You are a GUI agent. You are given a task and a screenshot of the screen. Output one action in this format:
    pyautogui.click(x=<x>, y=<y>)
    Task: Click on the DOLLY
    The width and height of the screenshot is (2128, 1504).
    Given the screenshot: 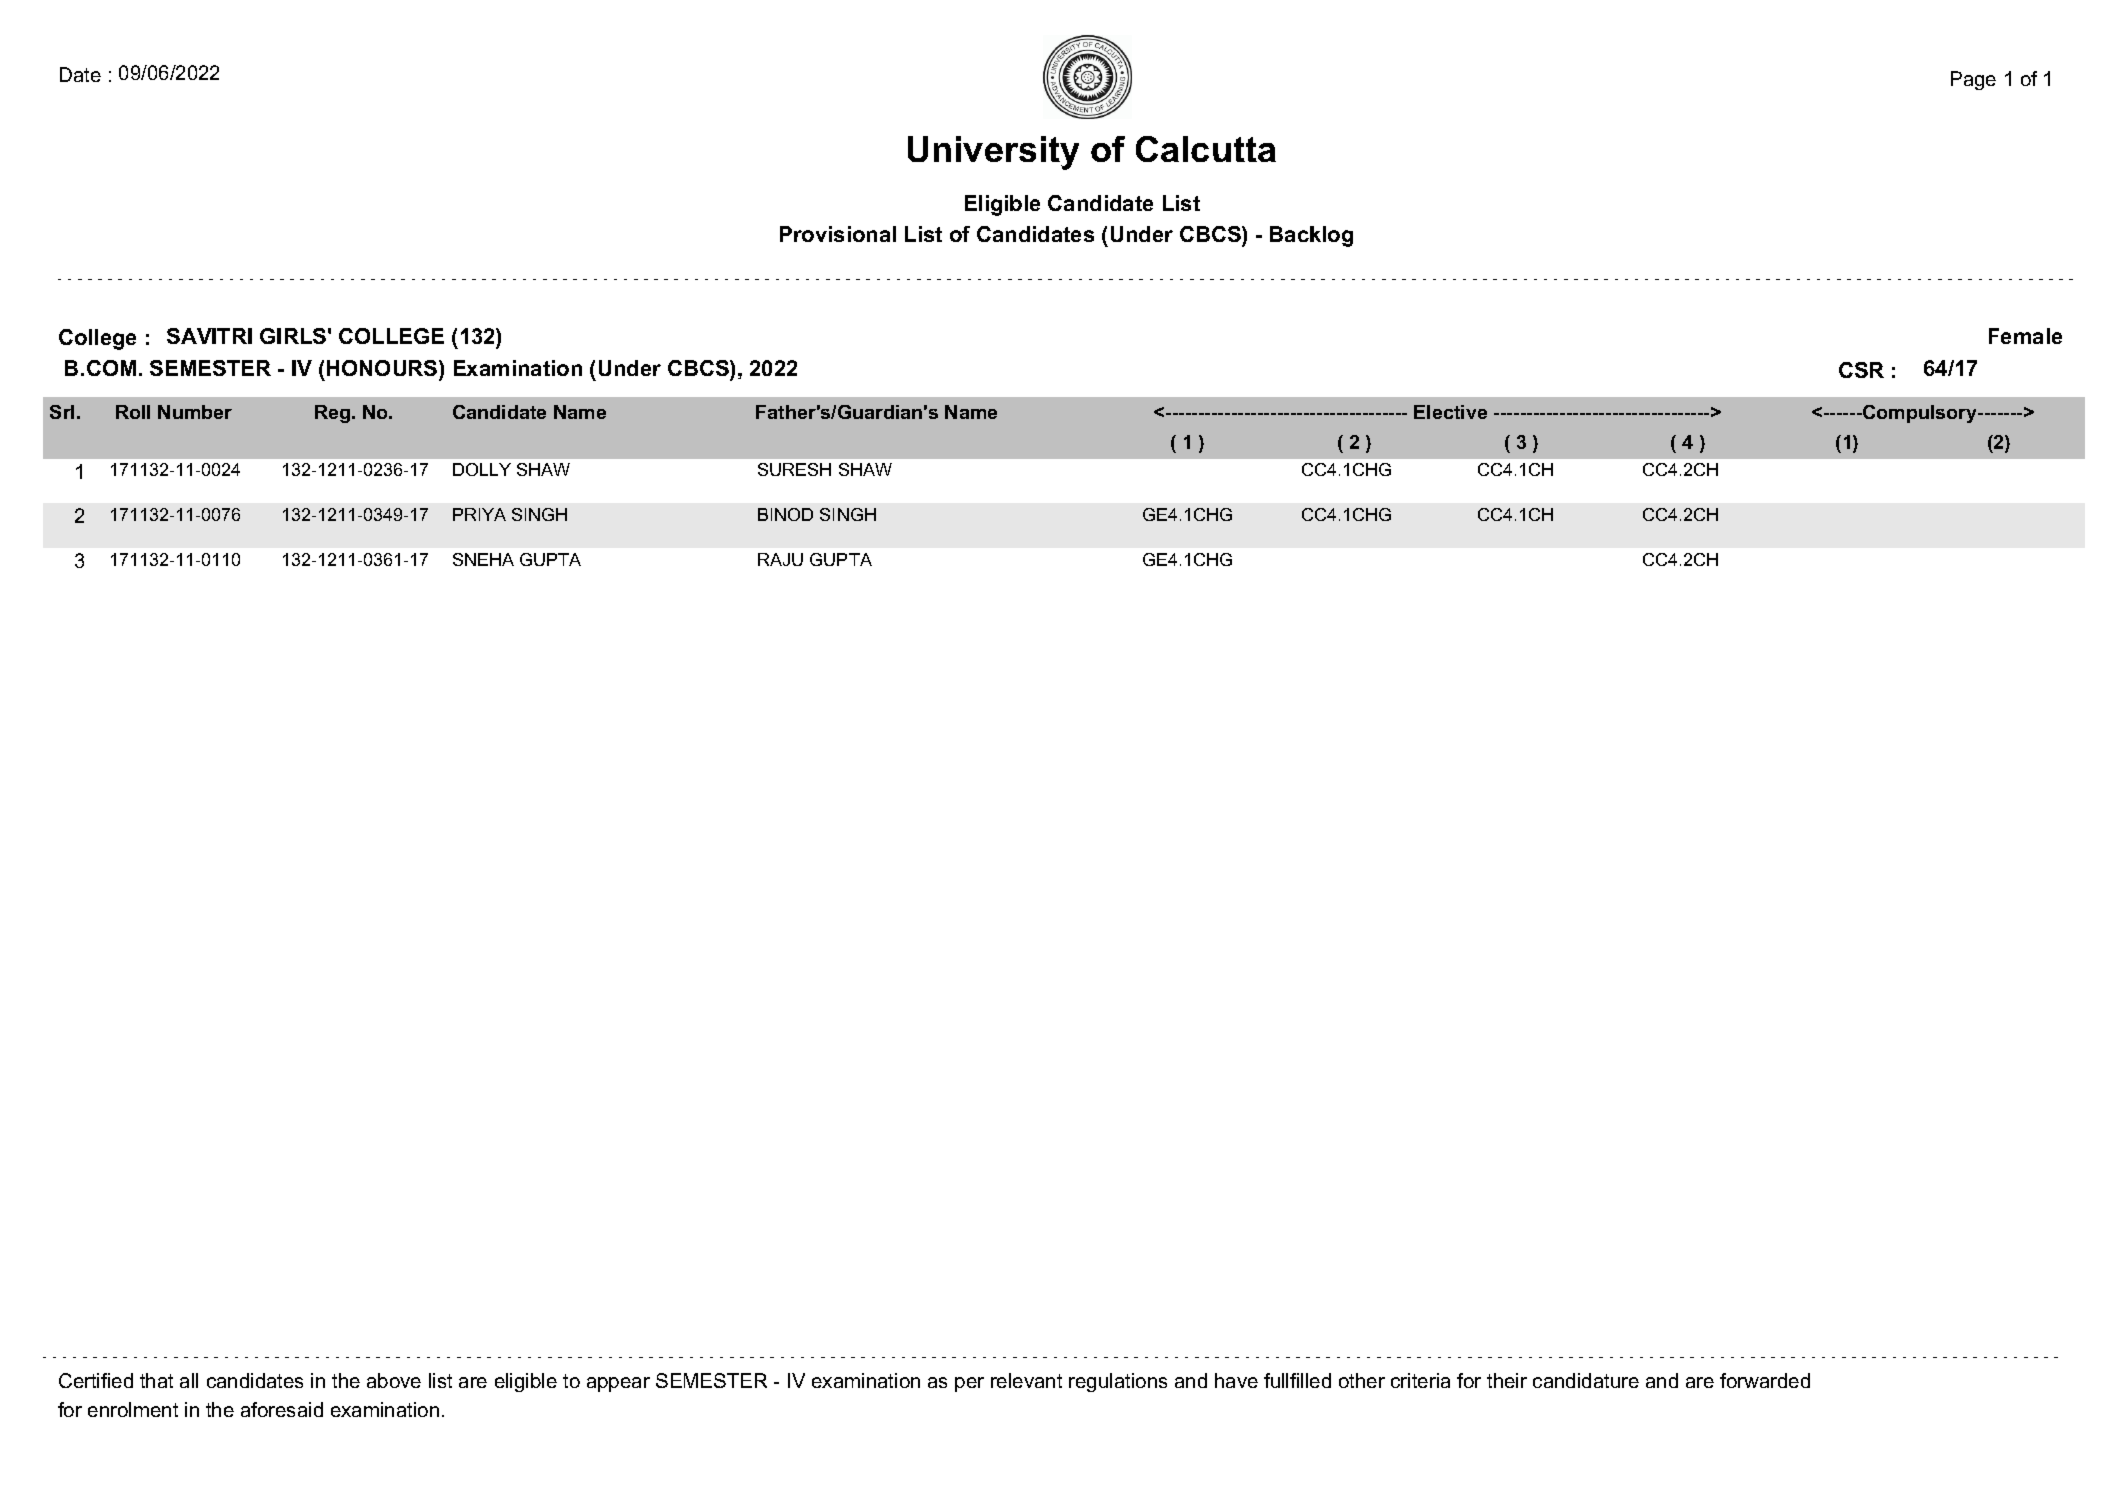 What is the action you would take?
    pyautogui.click(x=482, y=469)
